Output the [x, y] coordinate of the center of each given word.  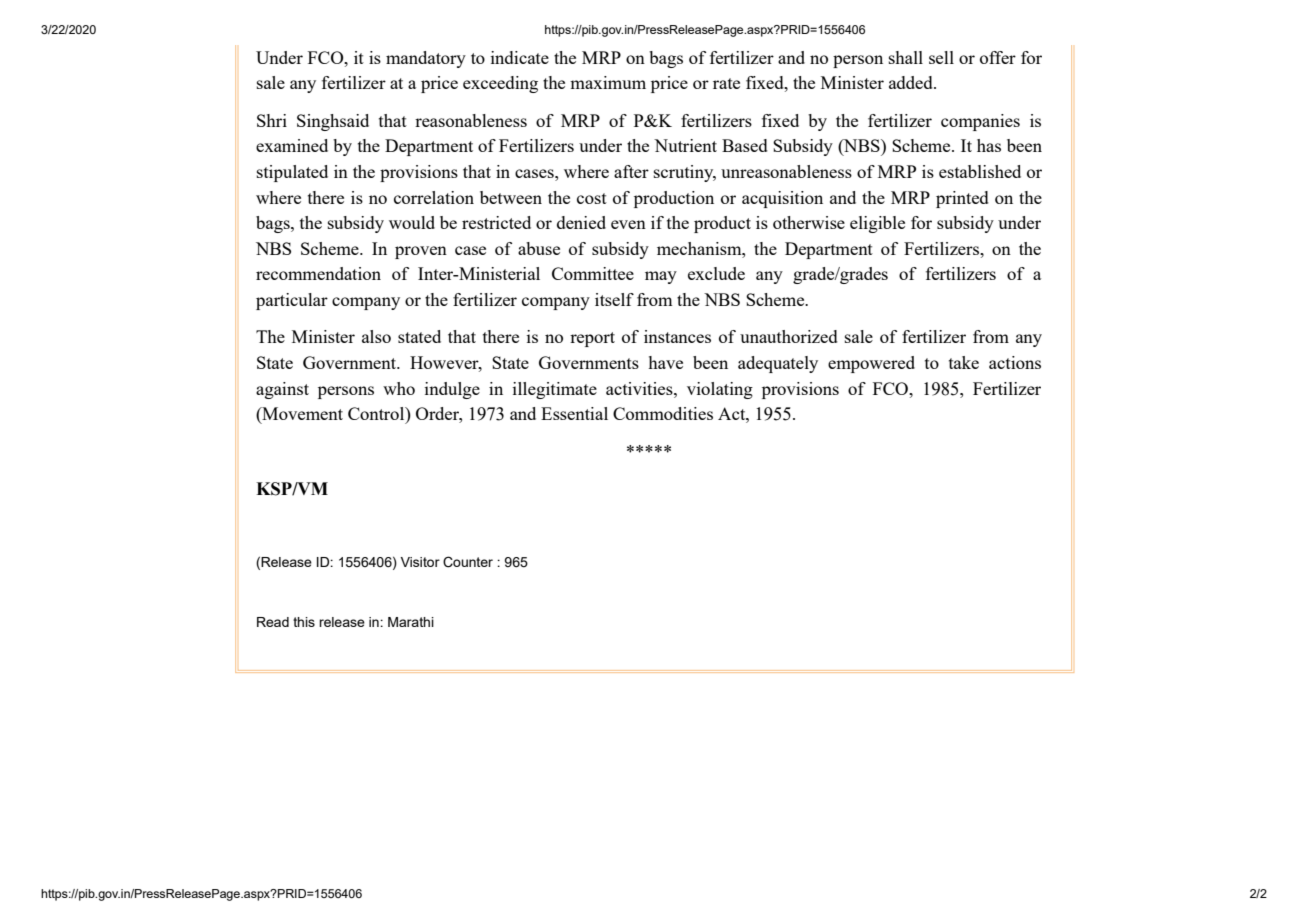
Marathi [411, 622]
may [661, 277]
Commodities [663, 413]
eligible [877, 224]
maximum [608, 82]
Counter [468, 562]
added [912, 82]
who [399, 388]
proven [421, 252]
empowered [871, 364]
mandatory [426, 59]
